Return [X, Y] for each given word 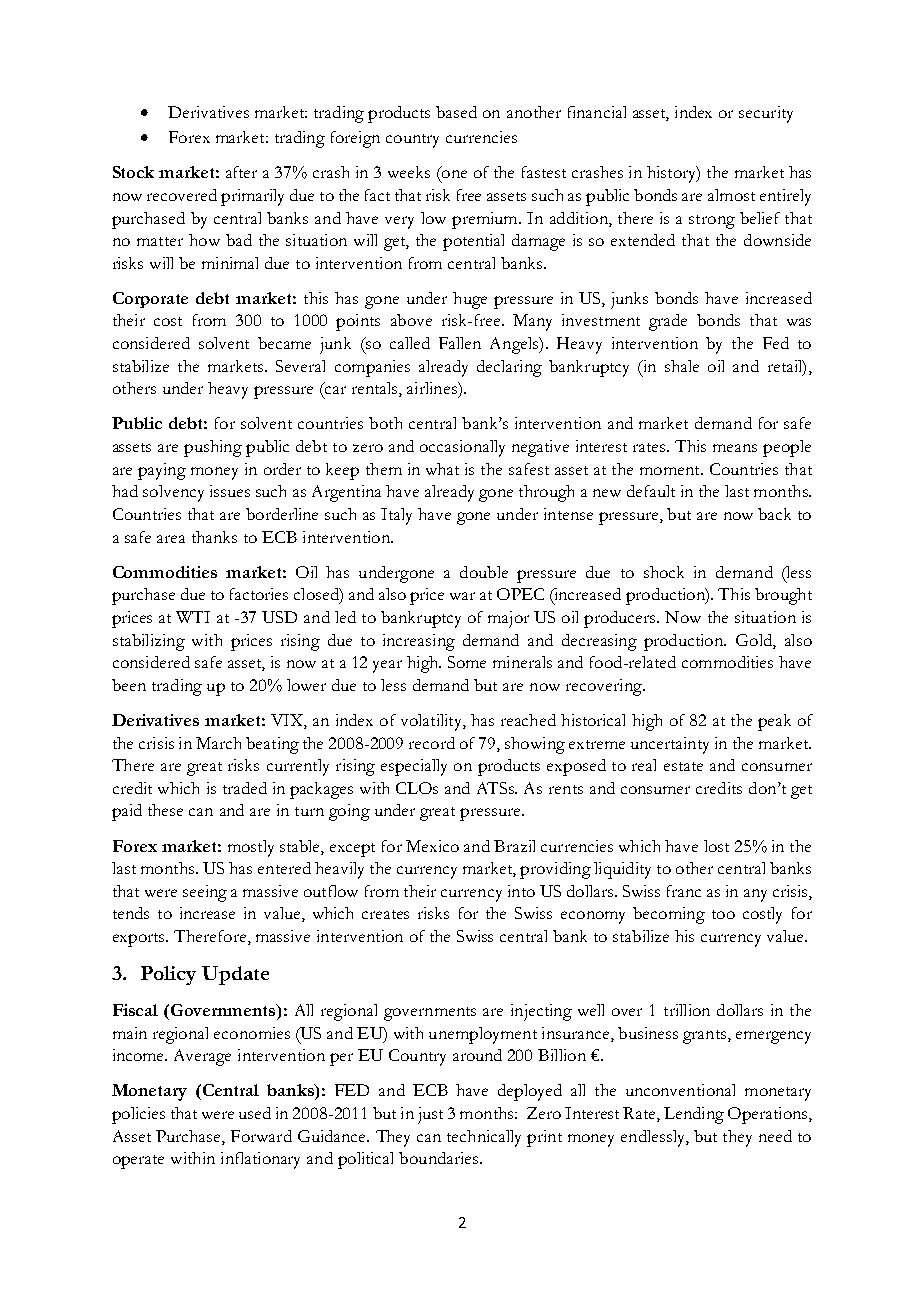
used [255, 1113]
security [766, 114]
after [241, 172]
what [442, 469]
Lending [694, 1115]
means [735, 448]
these [165, 810]
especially [414, 767]
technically [484, 1138]
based [456, 112]
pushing [213, 448]
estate [683, 766]
